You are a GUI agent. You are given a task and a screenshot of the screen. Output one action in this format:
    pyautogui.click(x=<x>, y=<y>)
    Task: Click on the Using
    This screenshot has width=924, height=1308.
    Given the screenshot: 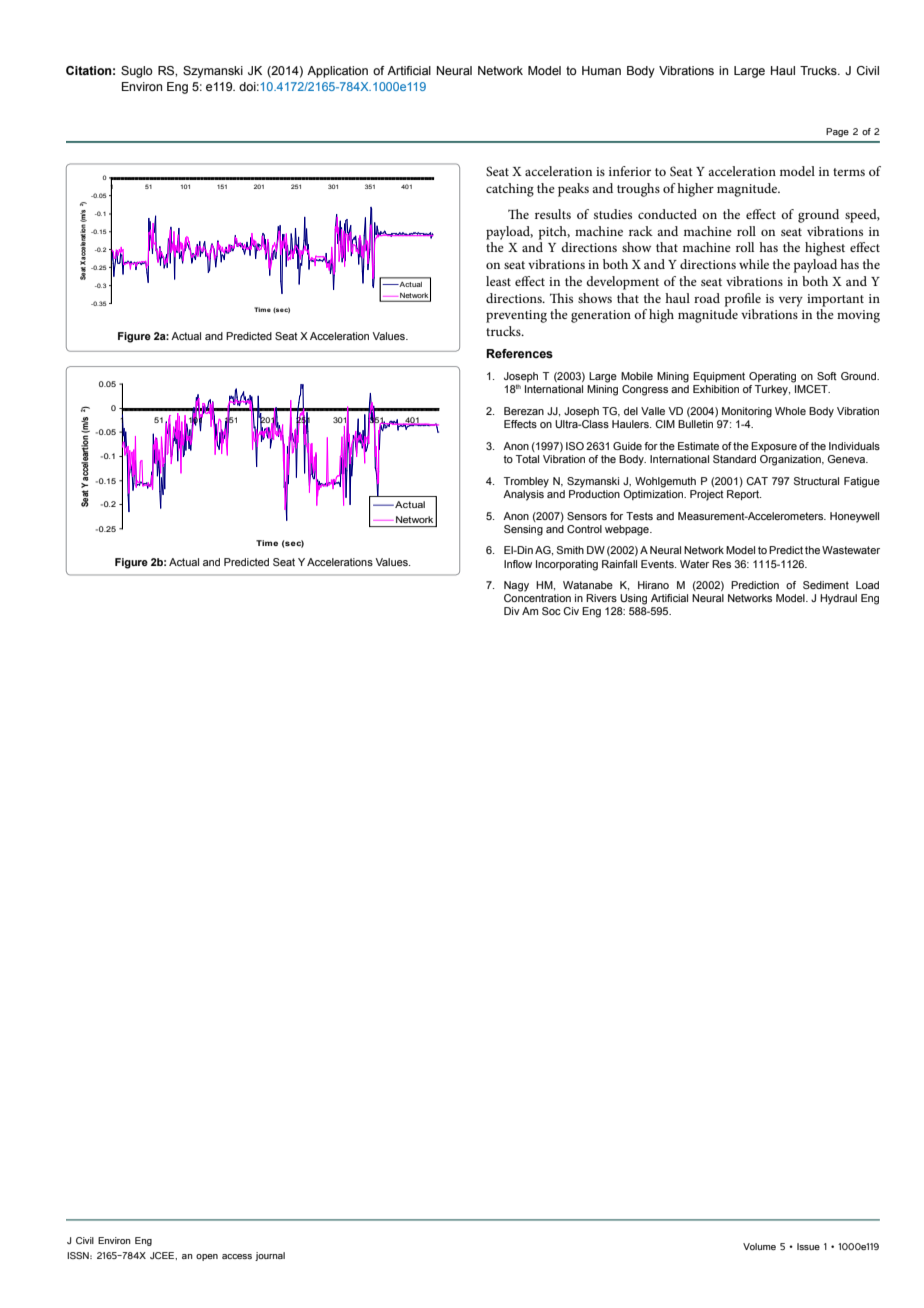 What is the action you would take?
    pyautogui.click(x=633, y=599)
